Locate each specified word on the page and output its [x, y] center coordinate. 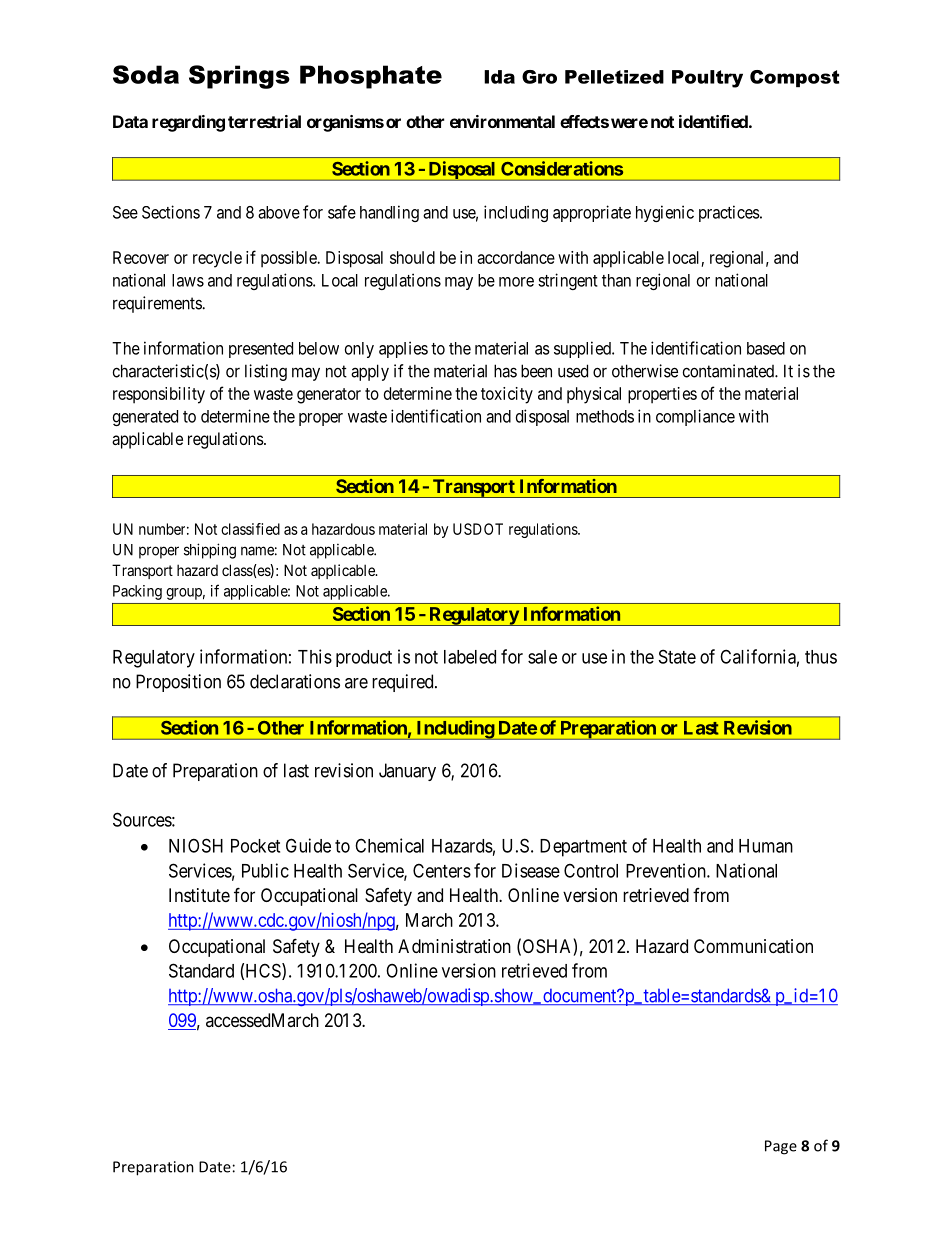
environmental [502, 121]
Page [781, 1147]
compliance [695, 417]
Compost [794, 78]
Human [766, 846]
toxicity [507, 395]
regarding [188, 123]
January [407, 772]
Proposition [178, 683]
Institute [199, 895]
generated [145, 418]
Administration [454, 946]
